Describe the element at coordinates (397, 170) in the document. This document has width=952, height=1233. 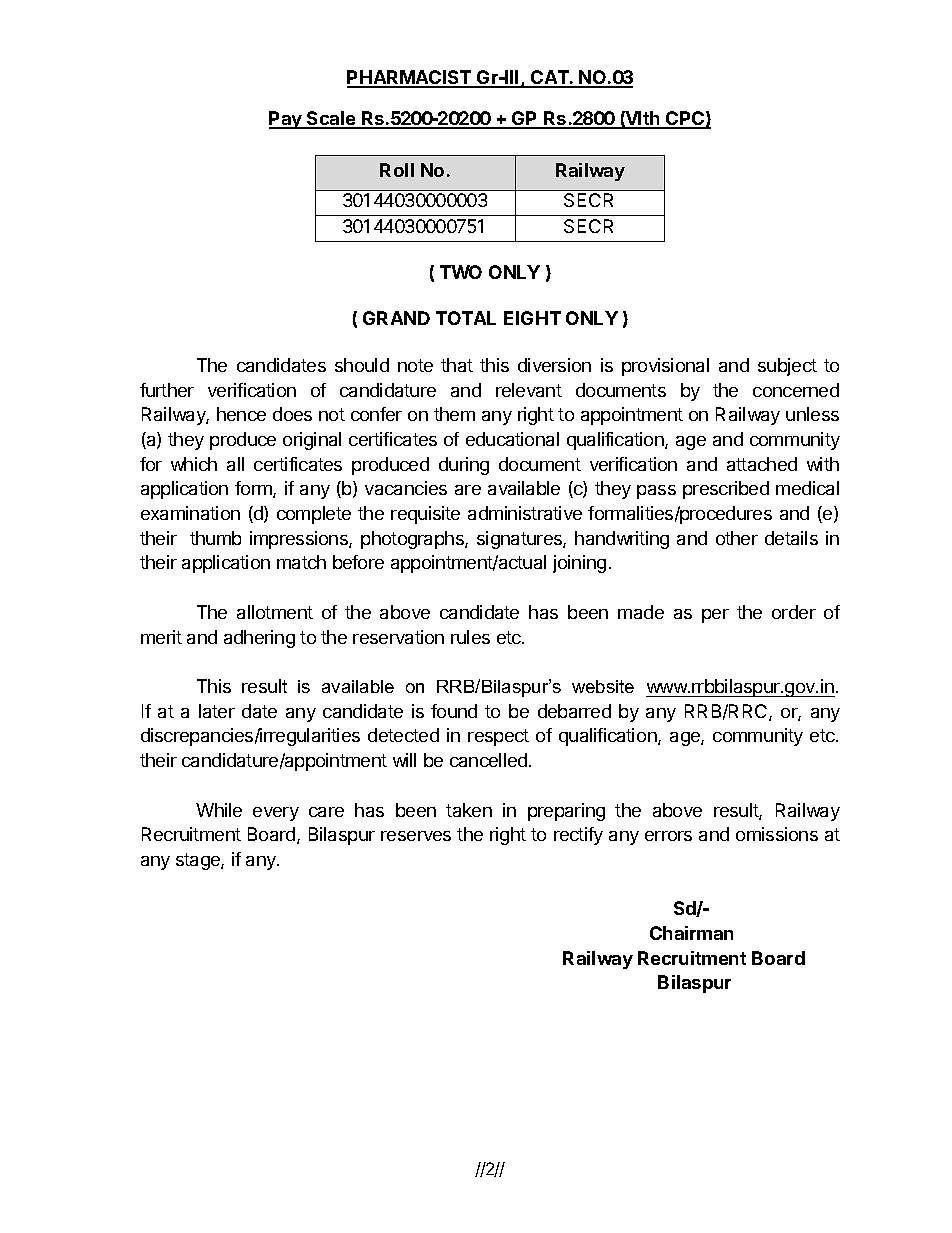
I see `Roll` at that location.
